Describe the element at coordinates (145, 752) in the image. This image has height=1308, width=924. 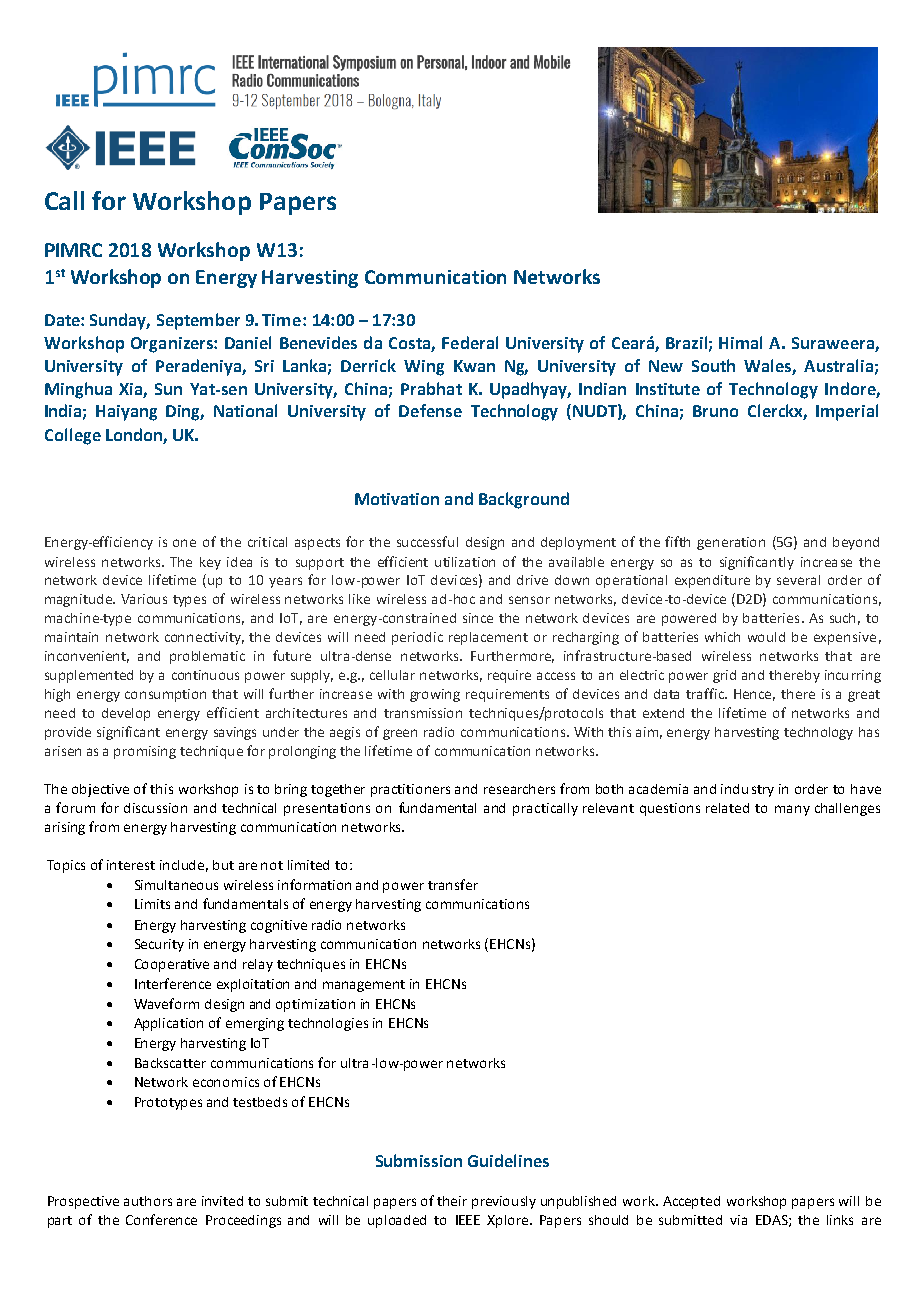
I see `promising` at that location.
